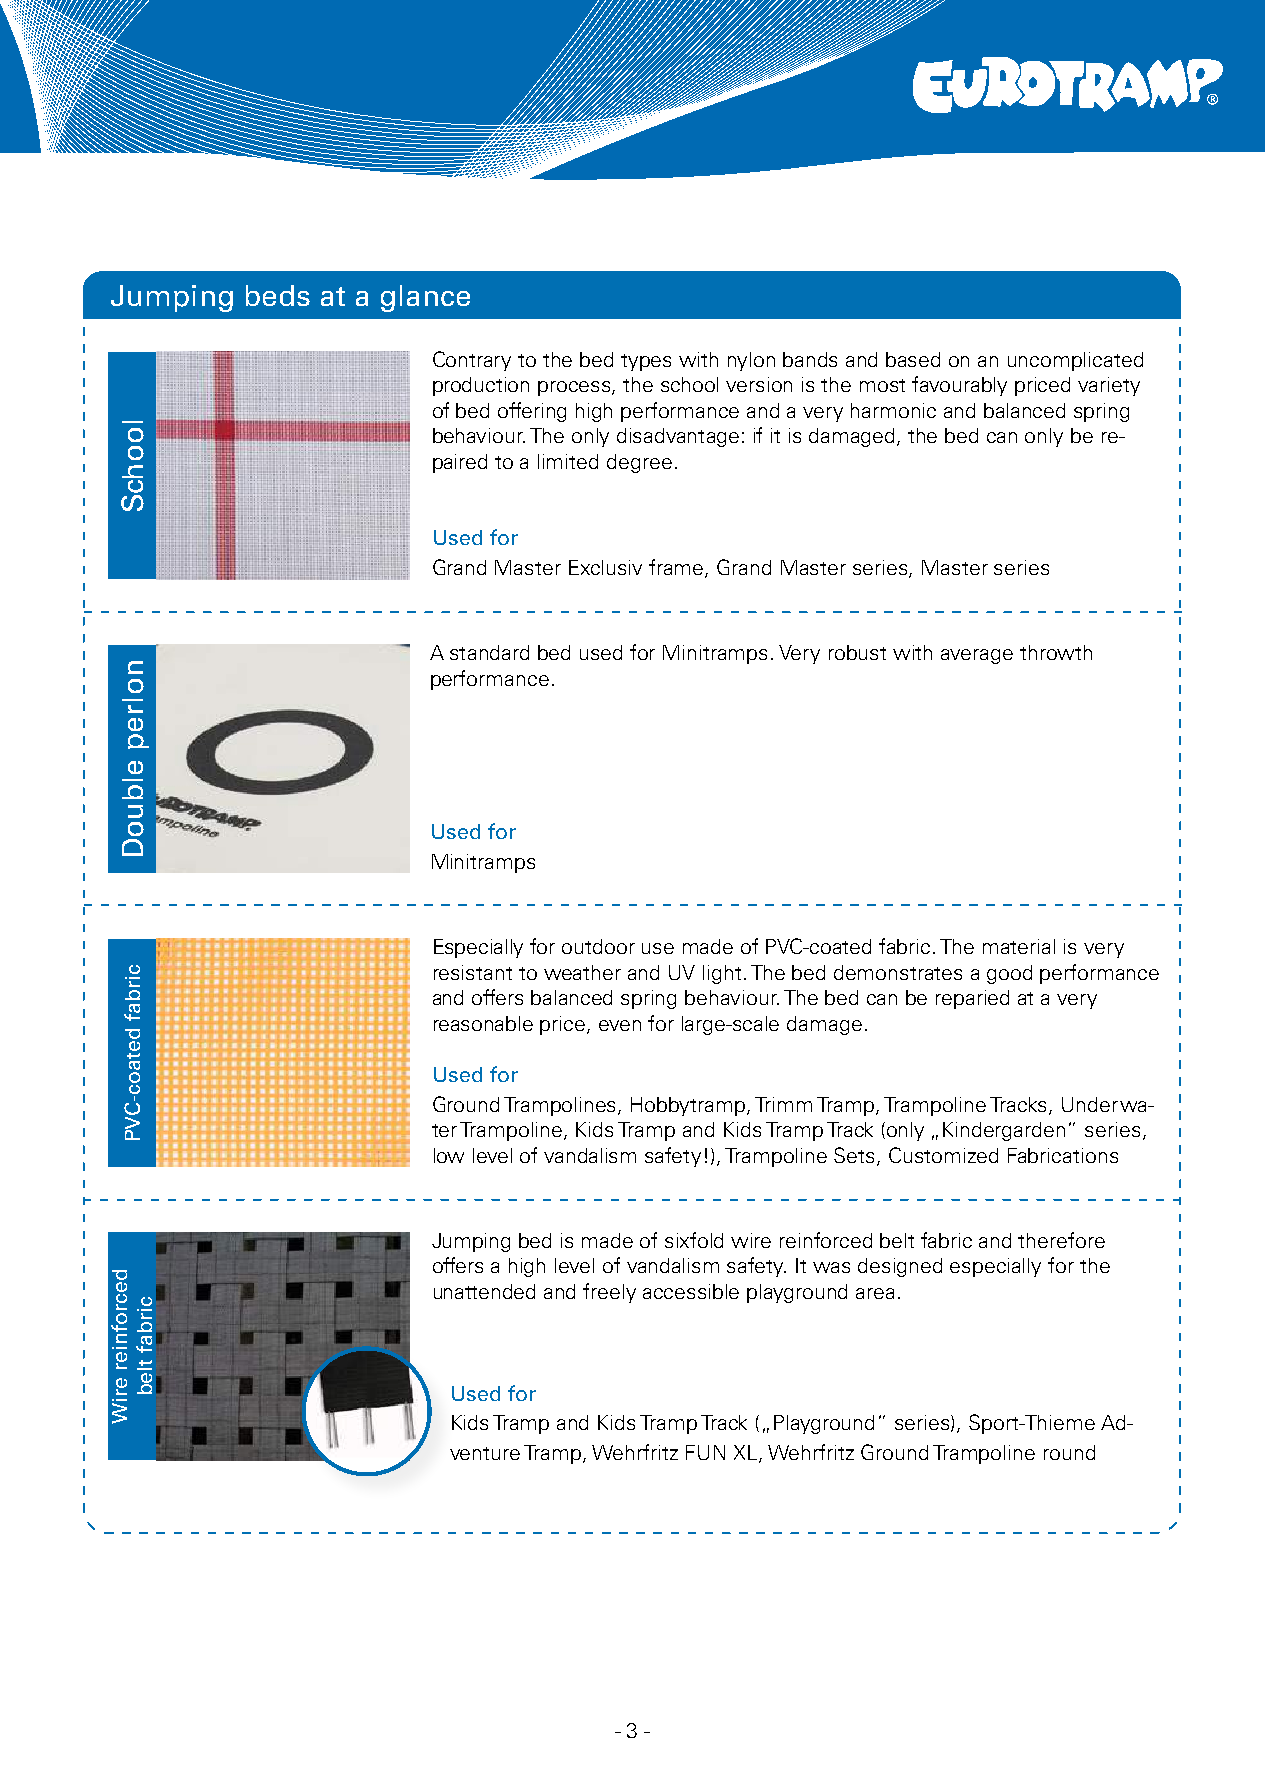 This screenshot has height=1789, width=1265. I want to click on average, so click(977, 656).
